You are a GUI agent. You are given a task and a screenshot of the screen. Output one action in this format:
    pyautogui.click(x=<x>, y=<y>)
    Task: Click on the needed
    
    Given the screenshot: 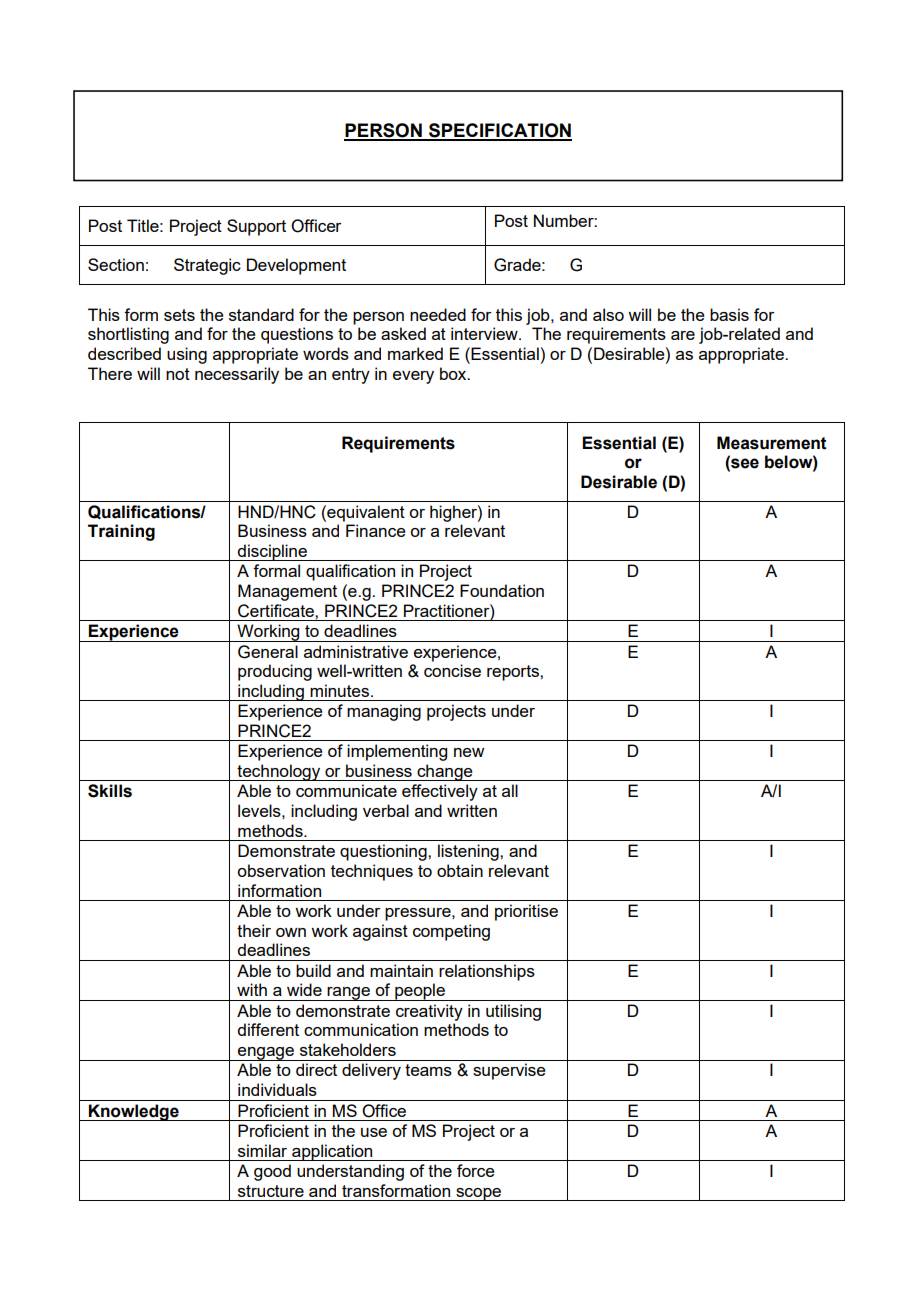 What is the action you would take?
    pyautogui.click(x=438, y=314)
